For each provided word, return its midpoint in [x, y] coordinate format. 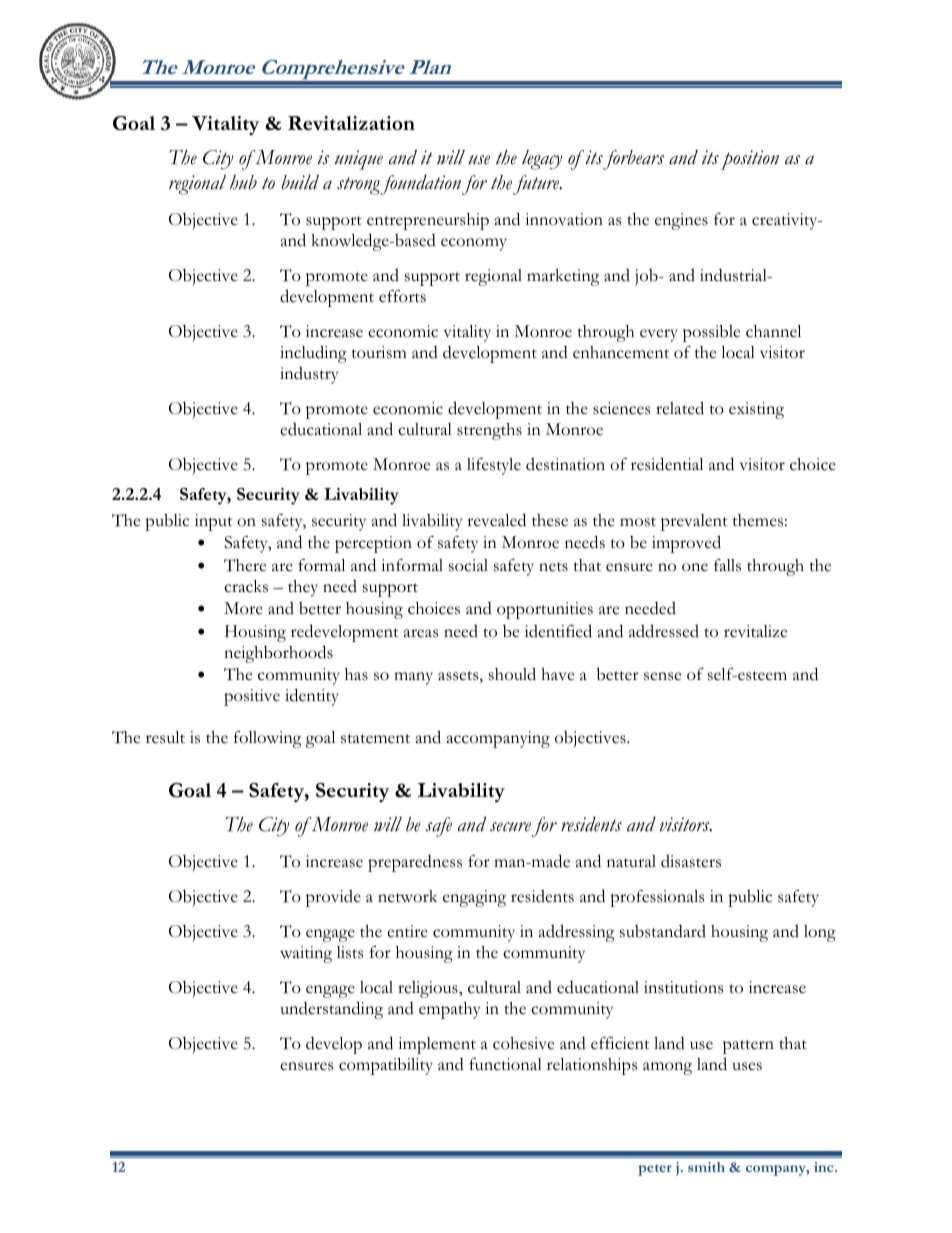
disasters [691, 861]
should [512, 674]
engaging [474, 898]
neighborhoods [278, 654]
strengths [489, 431]
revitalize [755, 631]
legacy [542, 160]
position [749, 160]
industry [309, 375]
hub [243, 182]
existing [756, 410]
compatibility [386, 1066]
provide [333, 898]
